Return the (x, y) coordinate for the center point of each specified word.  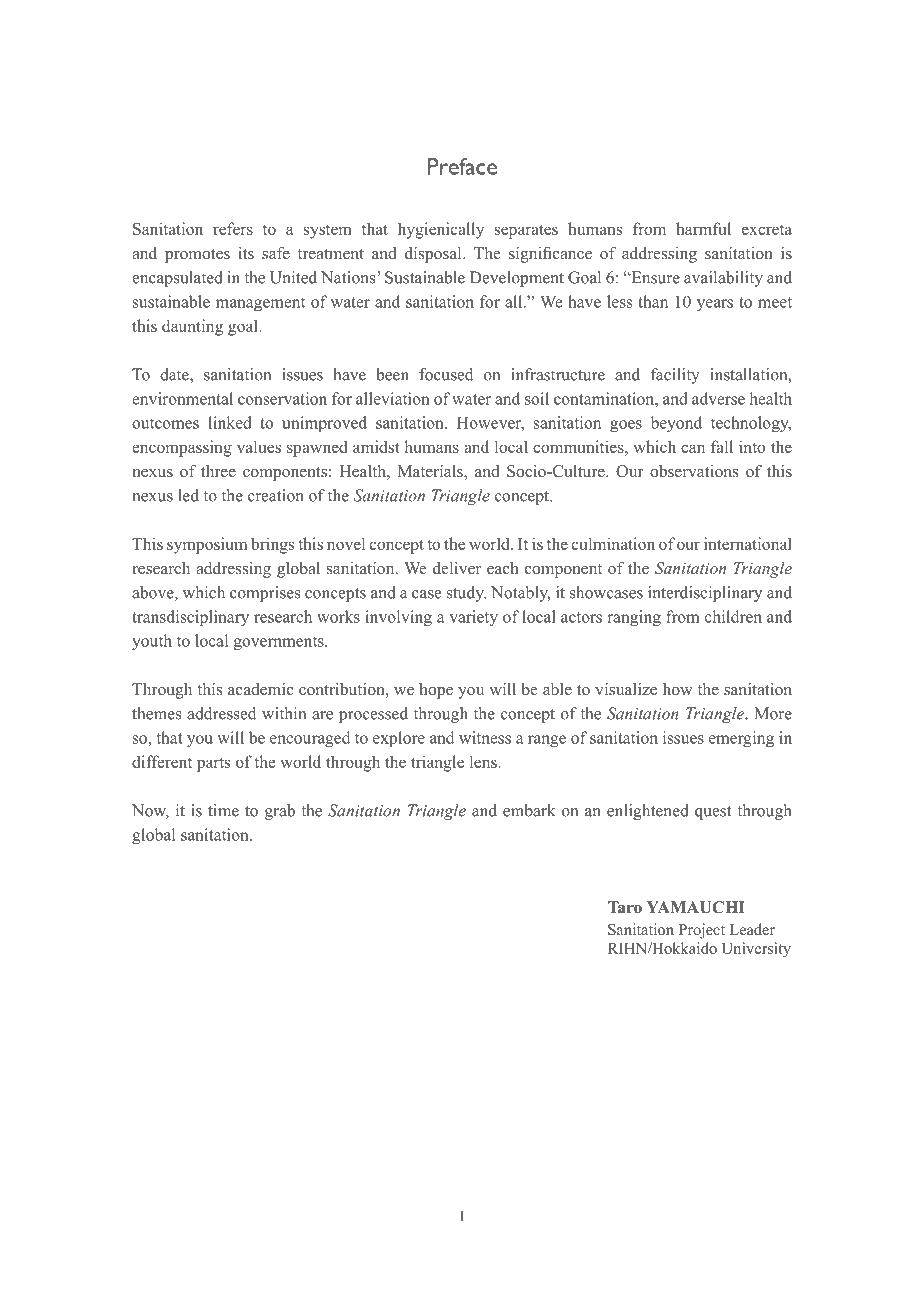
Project (702, 931)
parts (213, 764)
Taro (625, 907)
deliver (457, 568)
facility (675, 376)
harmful (703, 228)
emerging (741, 739)
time (223, 810)
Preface (462, 166)
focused (446, 374)
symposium (207, 545)
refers (233, 228)
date (175, 375)
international (748, 543)
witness (485, 737)
